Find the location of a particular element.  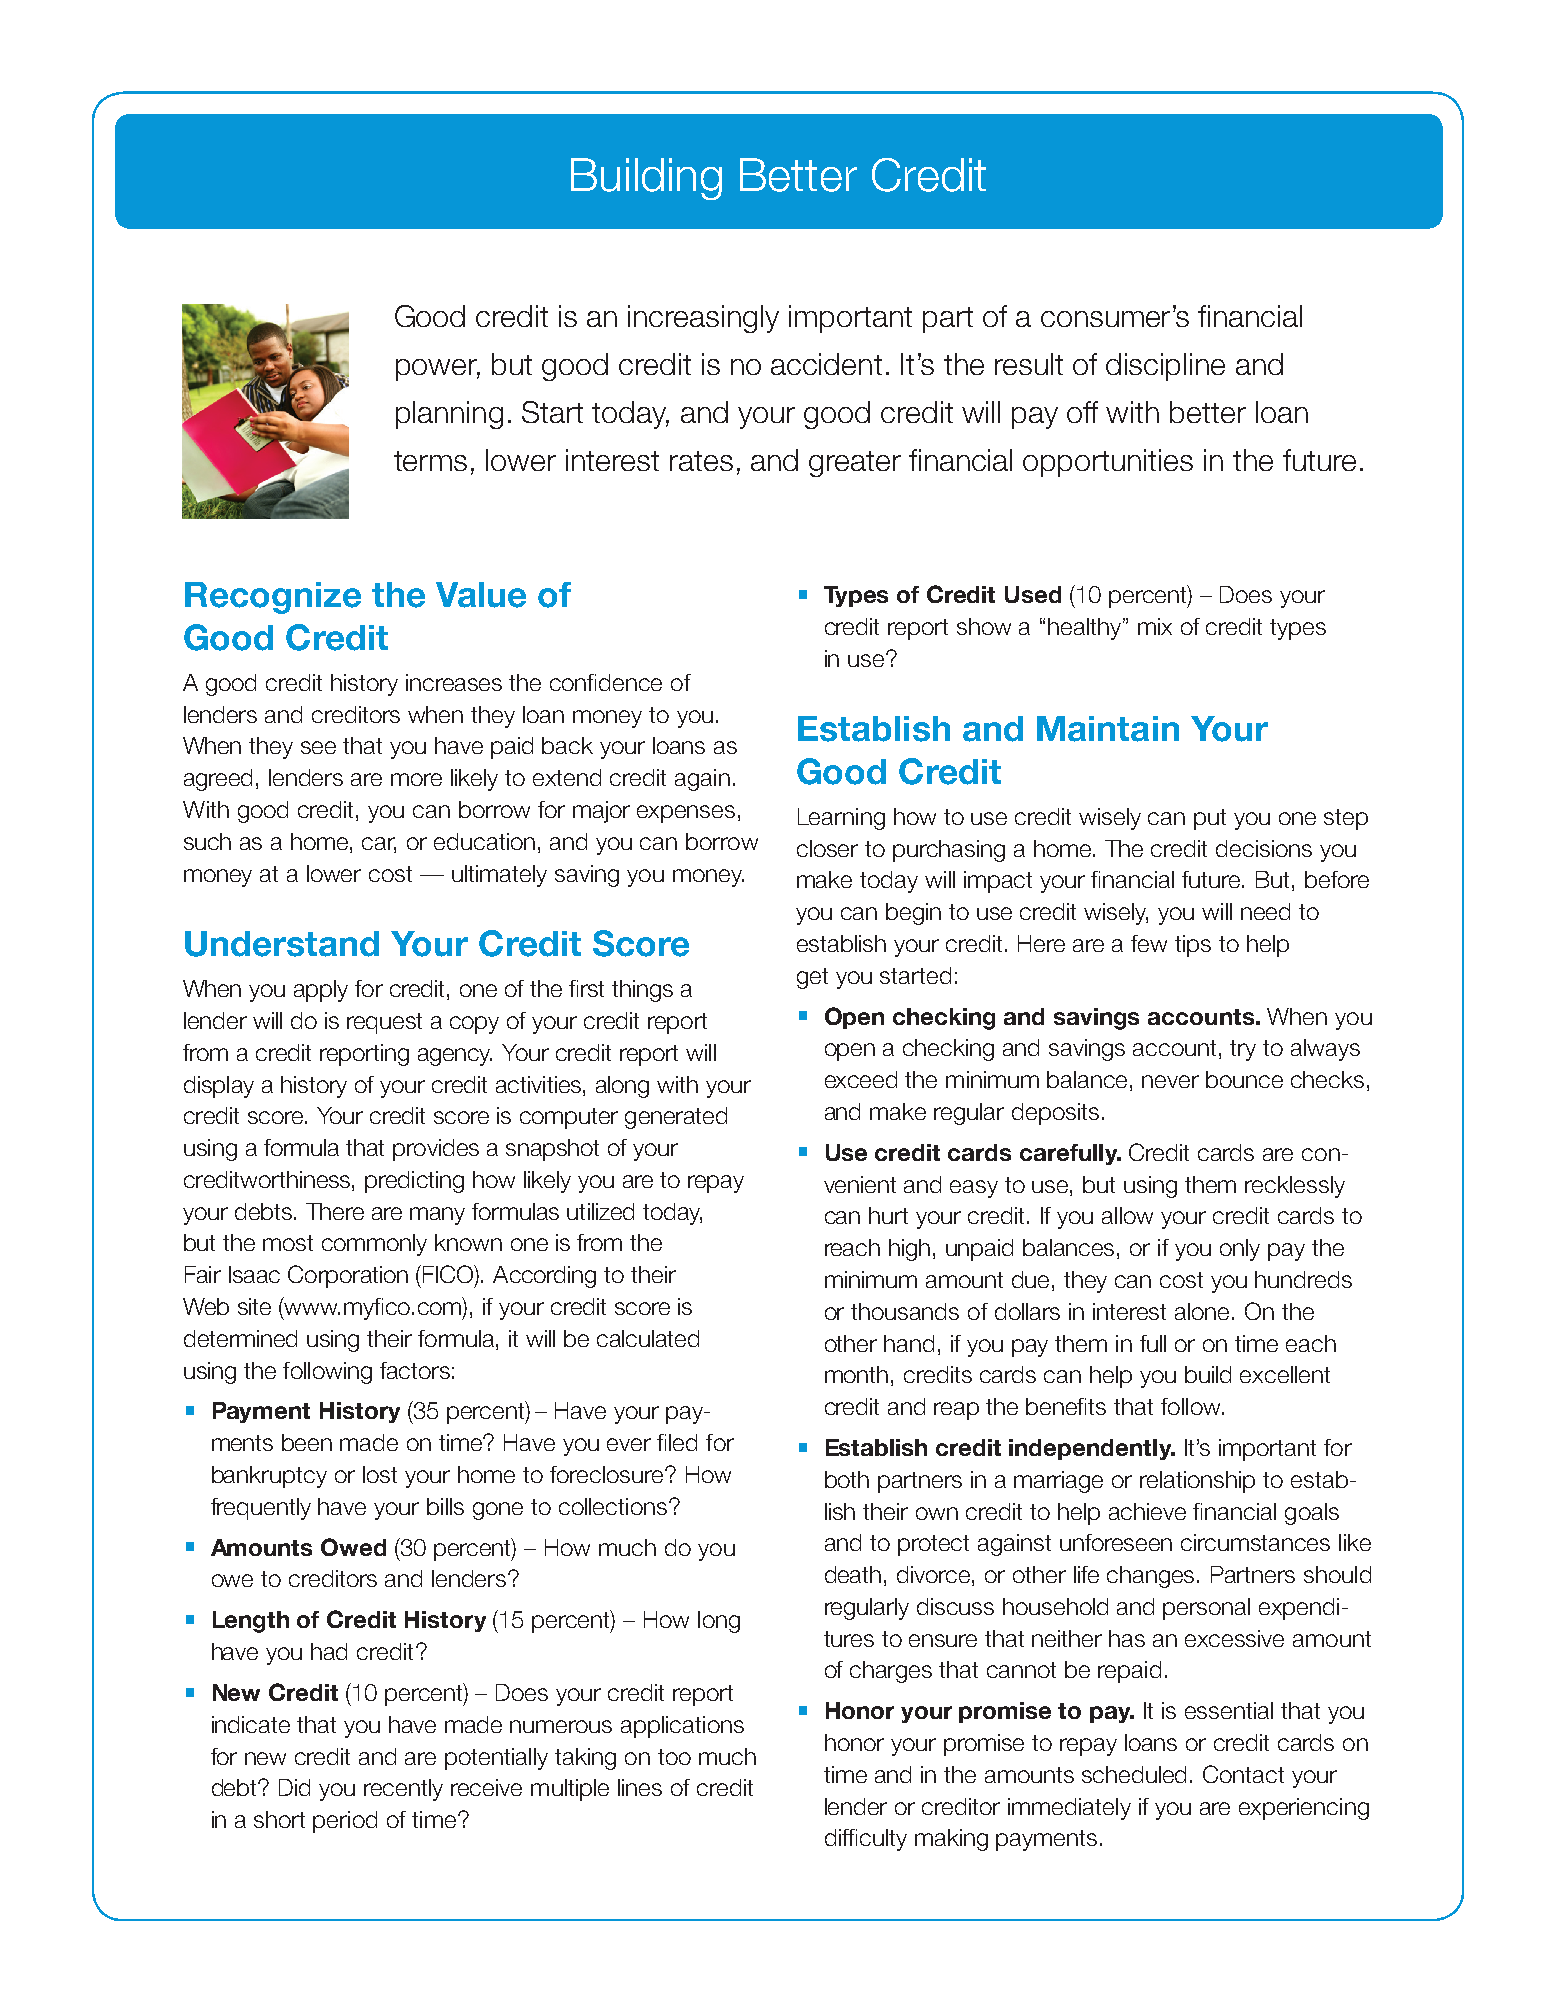

exceed is located at coordinates (861, 1079).
